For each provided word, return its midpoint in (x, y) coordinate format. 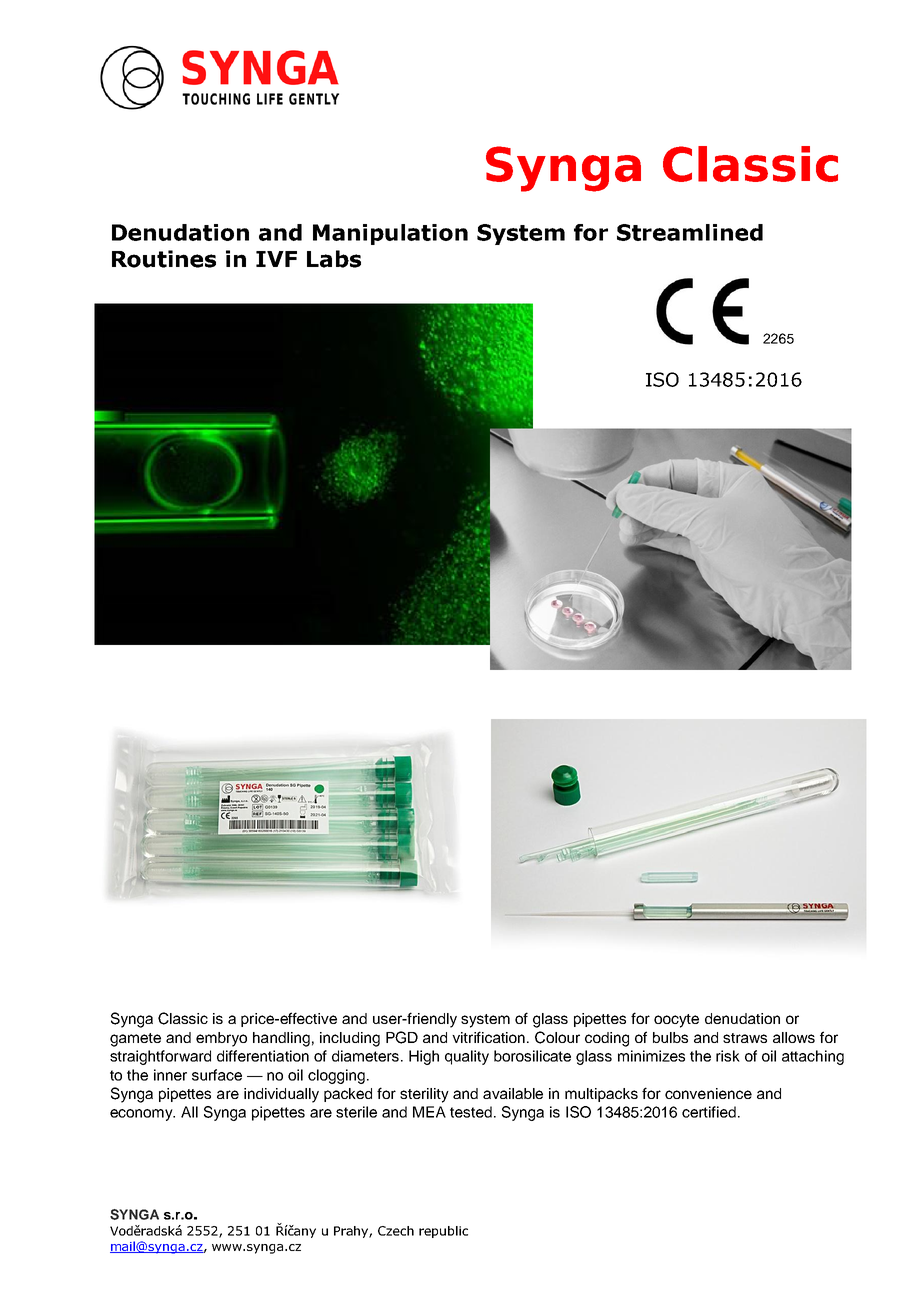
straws (745, 1038)
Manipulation (390, 234)
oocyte (676, 1021)
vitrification (490, 1037)
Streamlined (690, 232)
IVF (276, 259)
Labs (334, 259)
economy (142, 1115)
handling (281, 1039)
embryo (221, 1039)
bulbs (670, 1037)
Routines (164, 259)
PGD (402, 1037)
